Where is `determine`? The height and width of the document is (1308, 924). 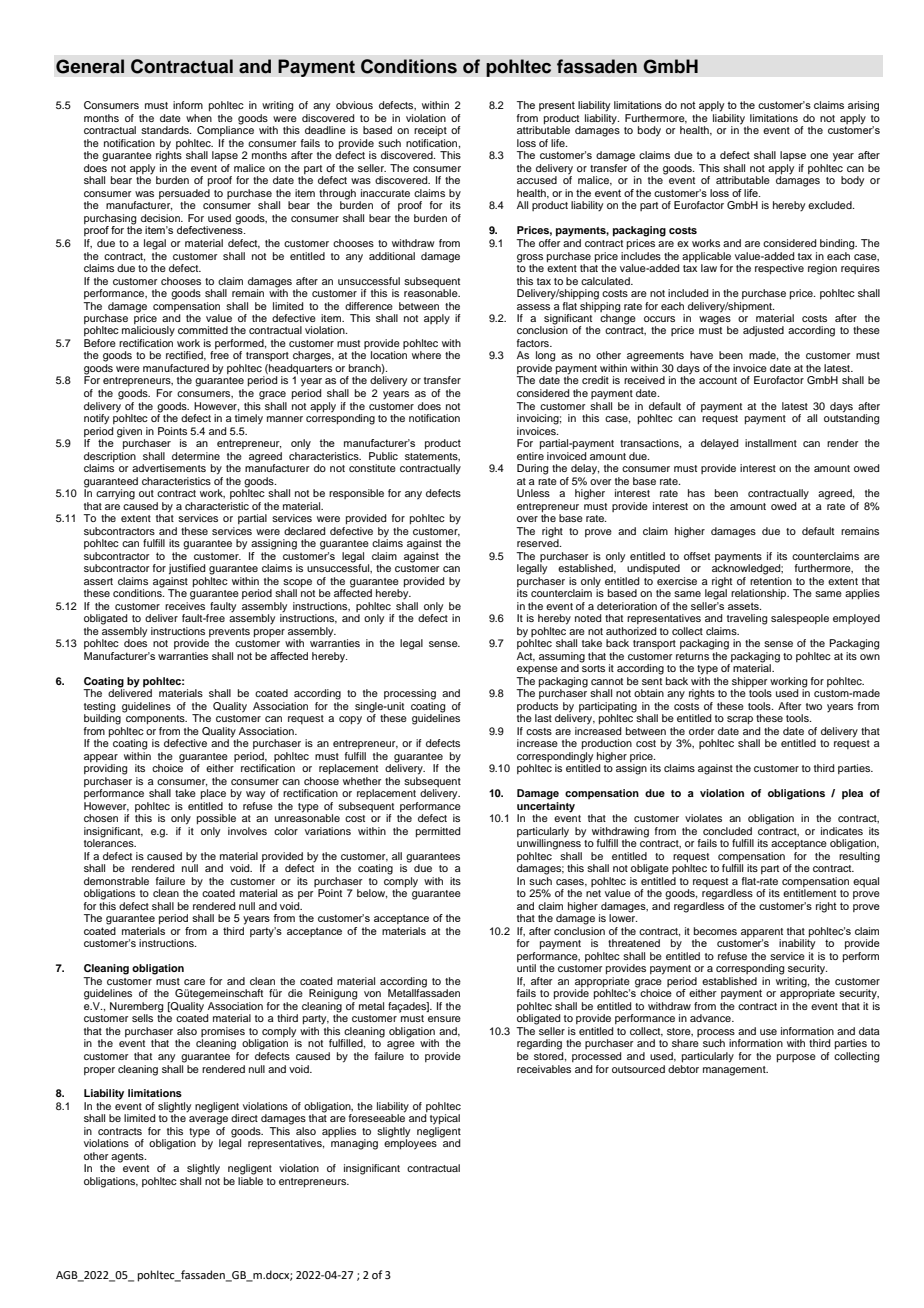 determine is located at coordinates (196, 456).
